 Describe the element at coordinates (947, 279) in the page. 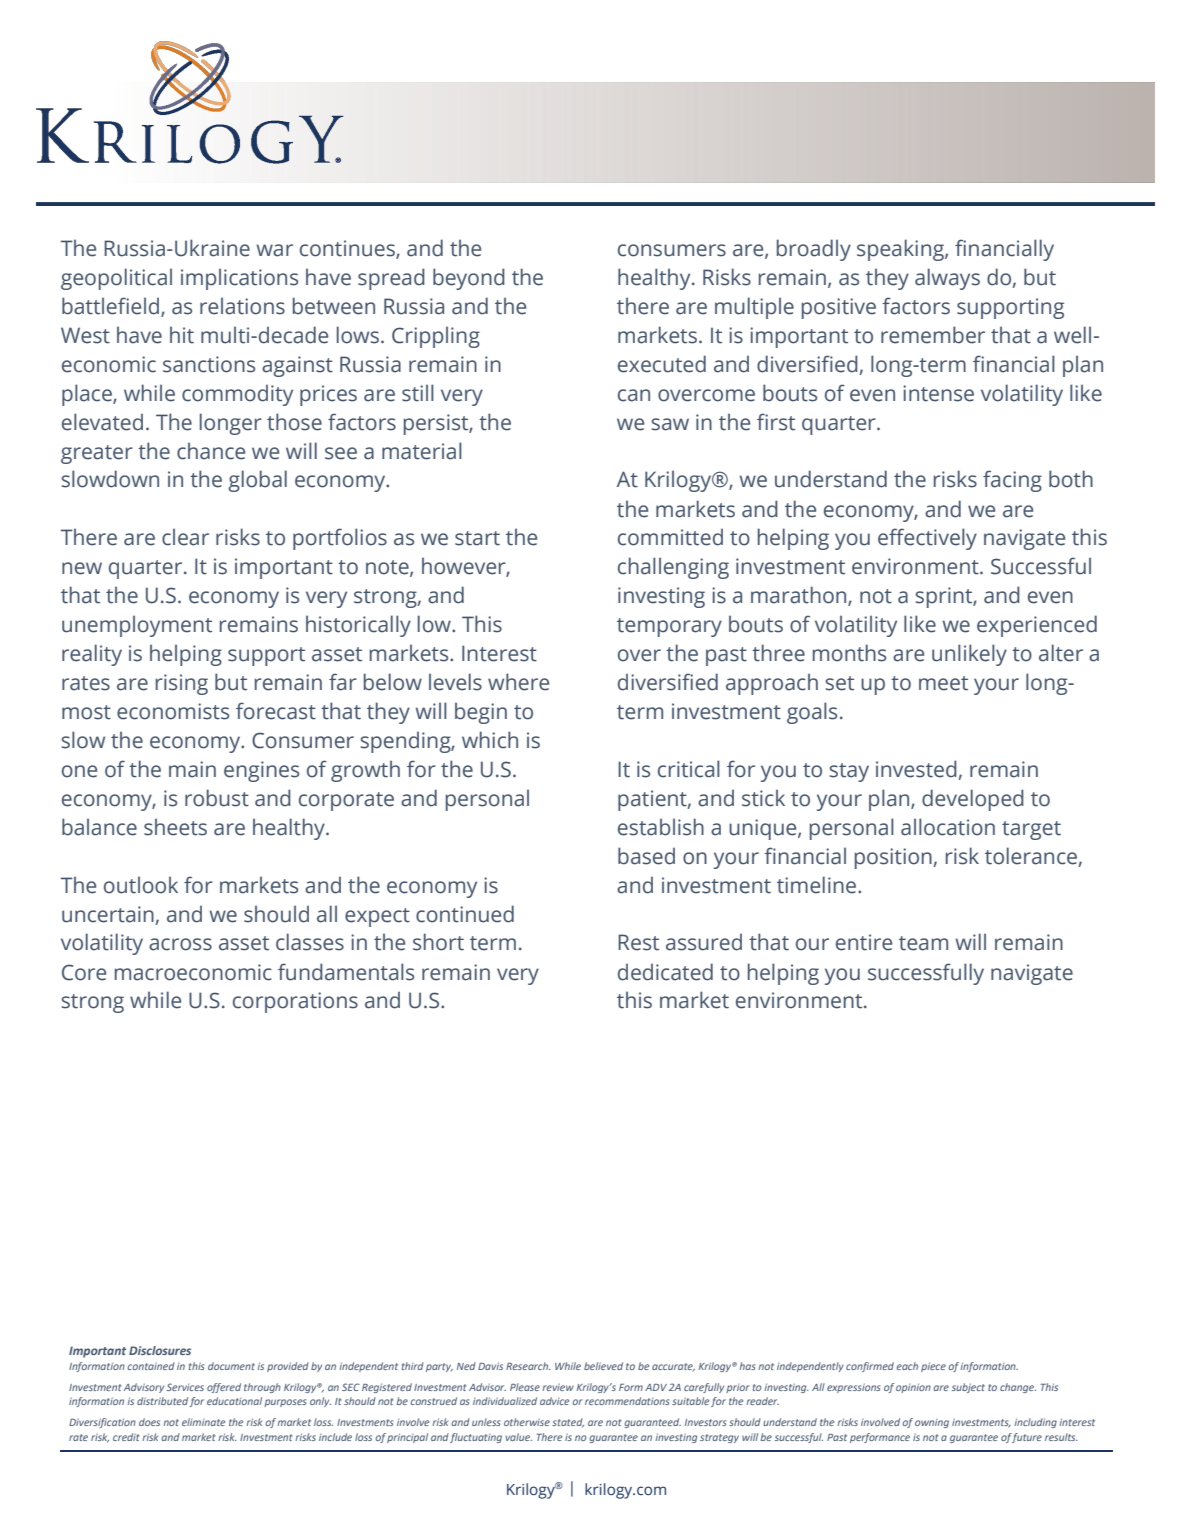

I see `always` at that location.
